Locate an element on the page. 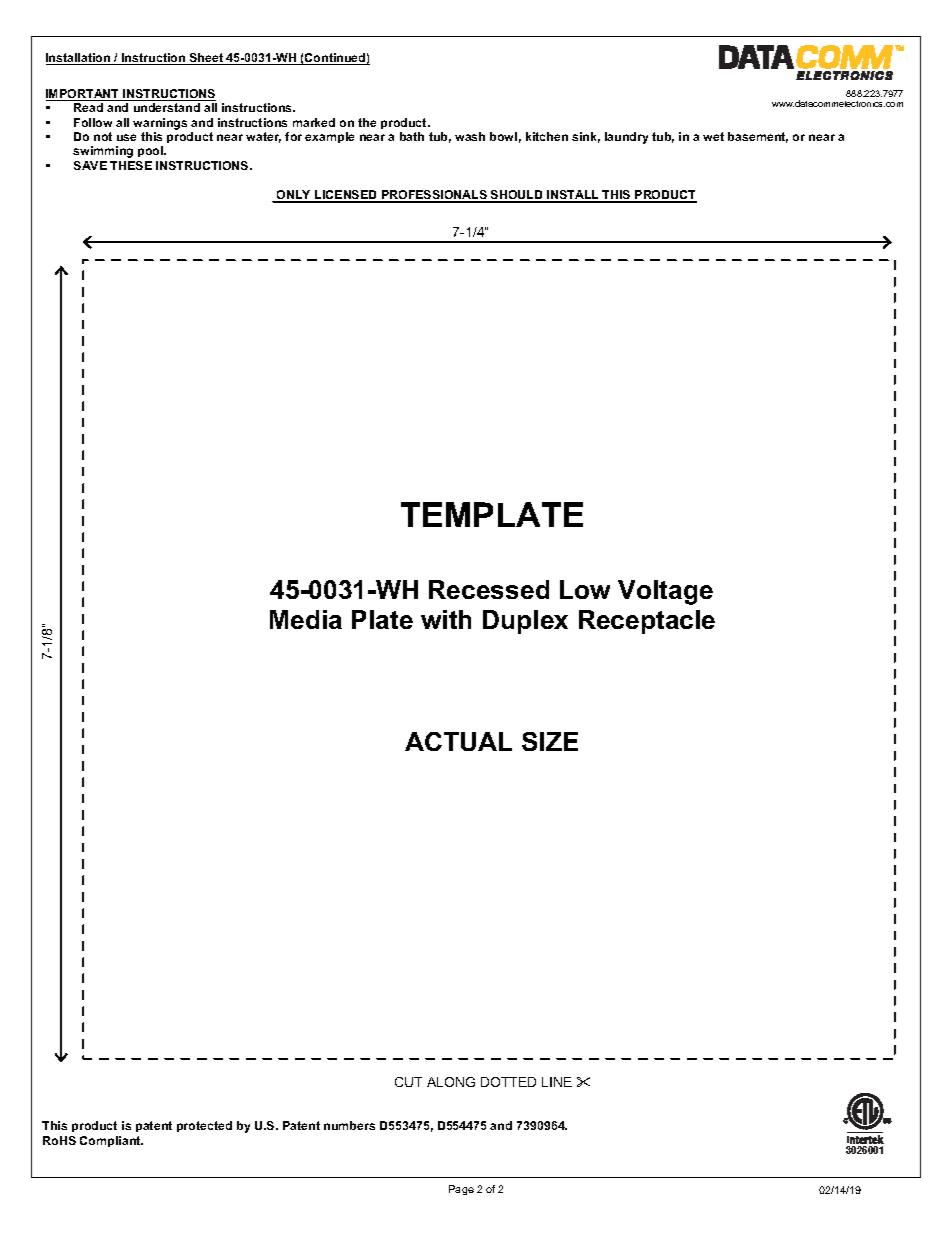 Image resolution: width=952 pixels, height=1233 pixels. with is located at coordinates (446, 619).
